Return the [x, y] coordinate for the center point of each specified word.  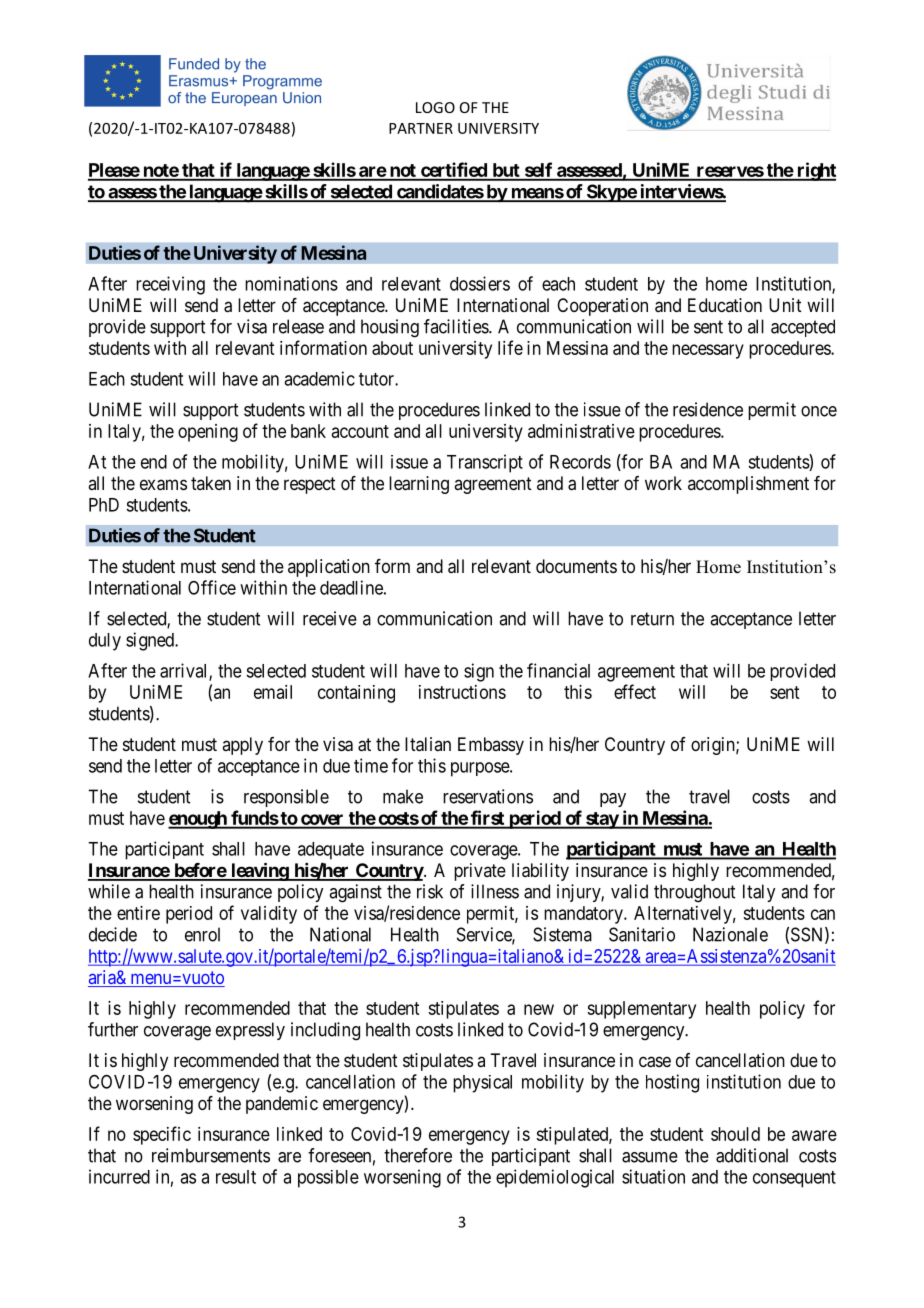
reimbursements [211, 1155]
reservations [488, 796]
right [815, 171]
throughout [694, 893]
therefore [418, 1155]
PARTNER [421, 128]
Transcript [485, 463]
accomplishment [748, 485]
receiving [170, 285]
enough [198, 820]
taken [211, 483]
